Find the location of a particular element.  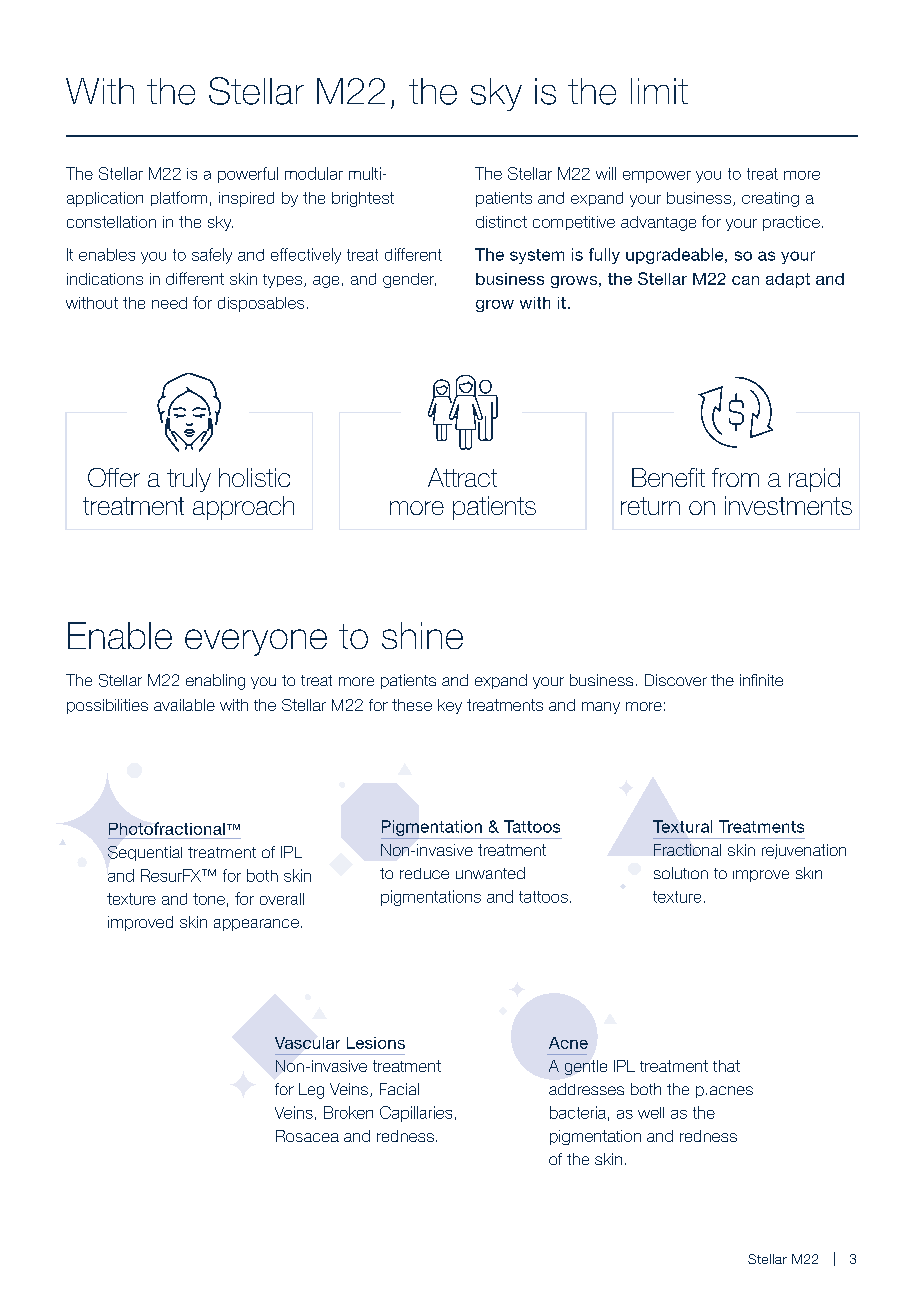

powerful is located at coordinates (248, 175).
